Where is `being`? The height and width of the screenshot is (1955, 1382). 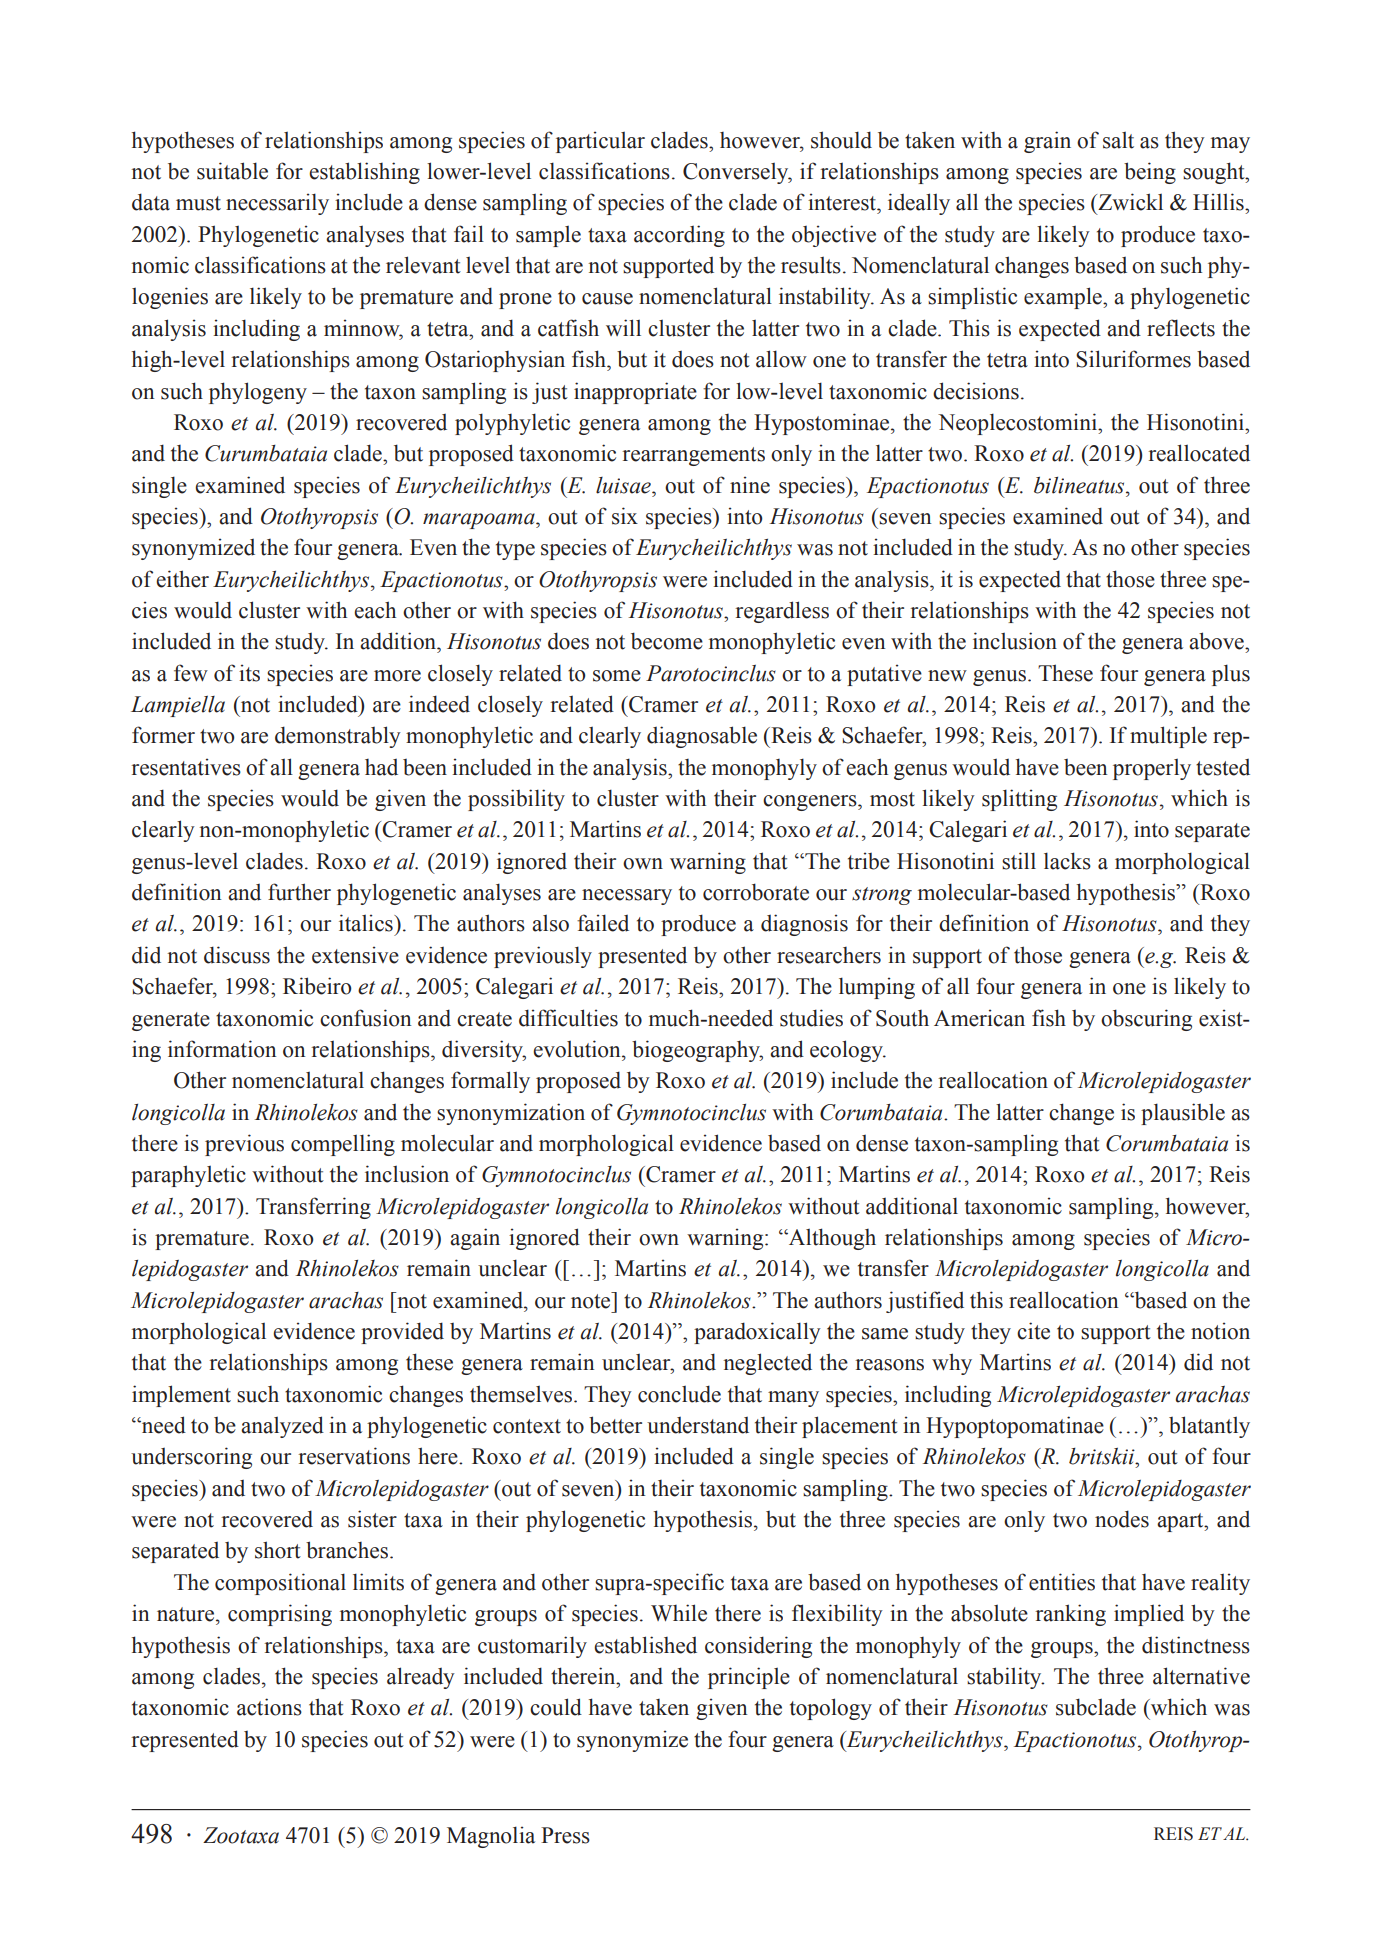
being is located at coordinates (1150, 173).
